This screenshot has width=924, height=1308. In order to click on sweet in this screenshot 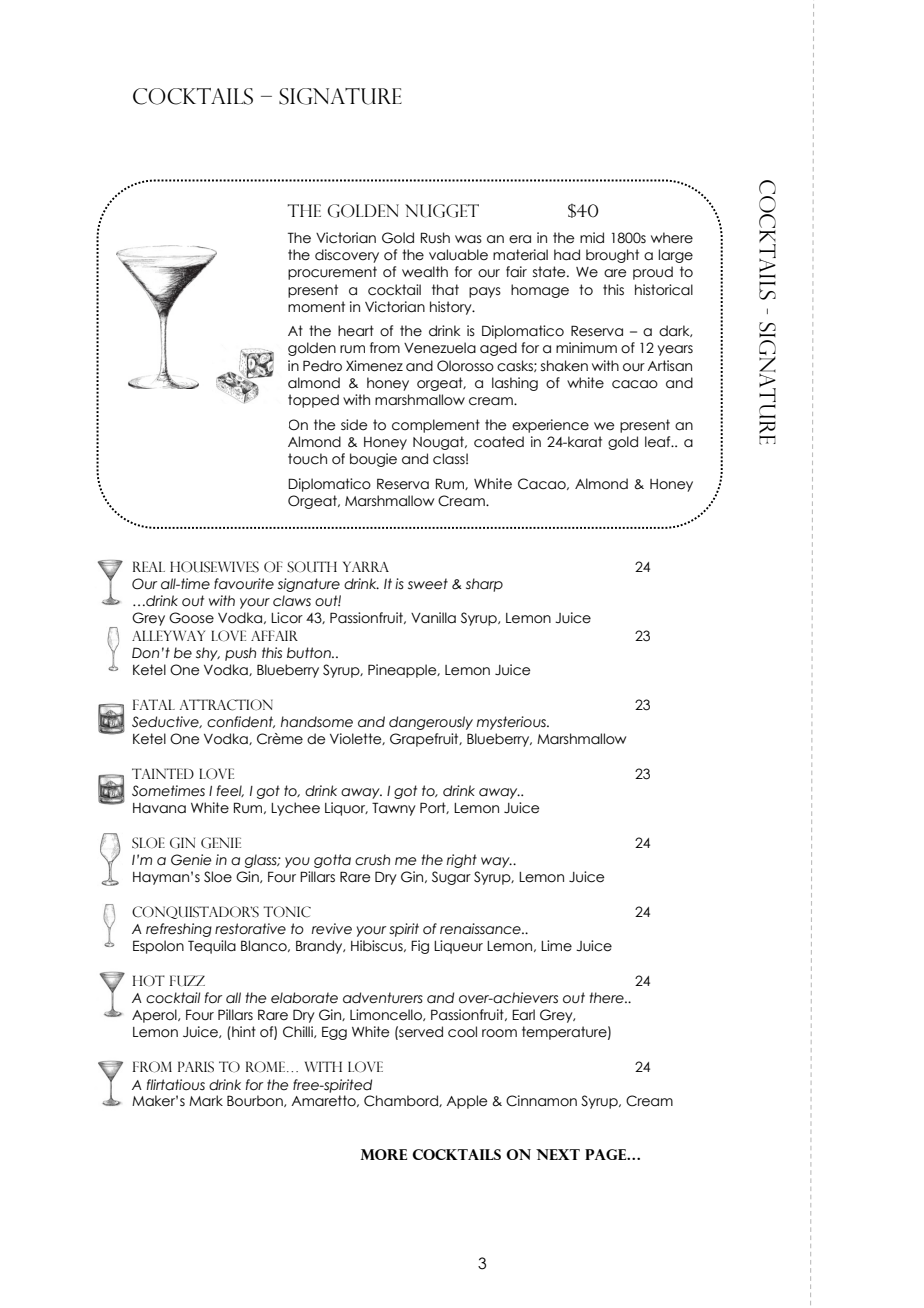, I will do `click(428, 584)`.
